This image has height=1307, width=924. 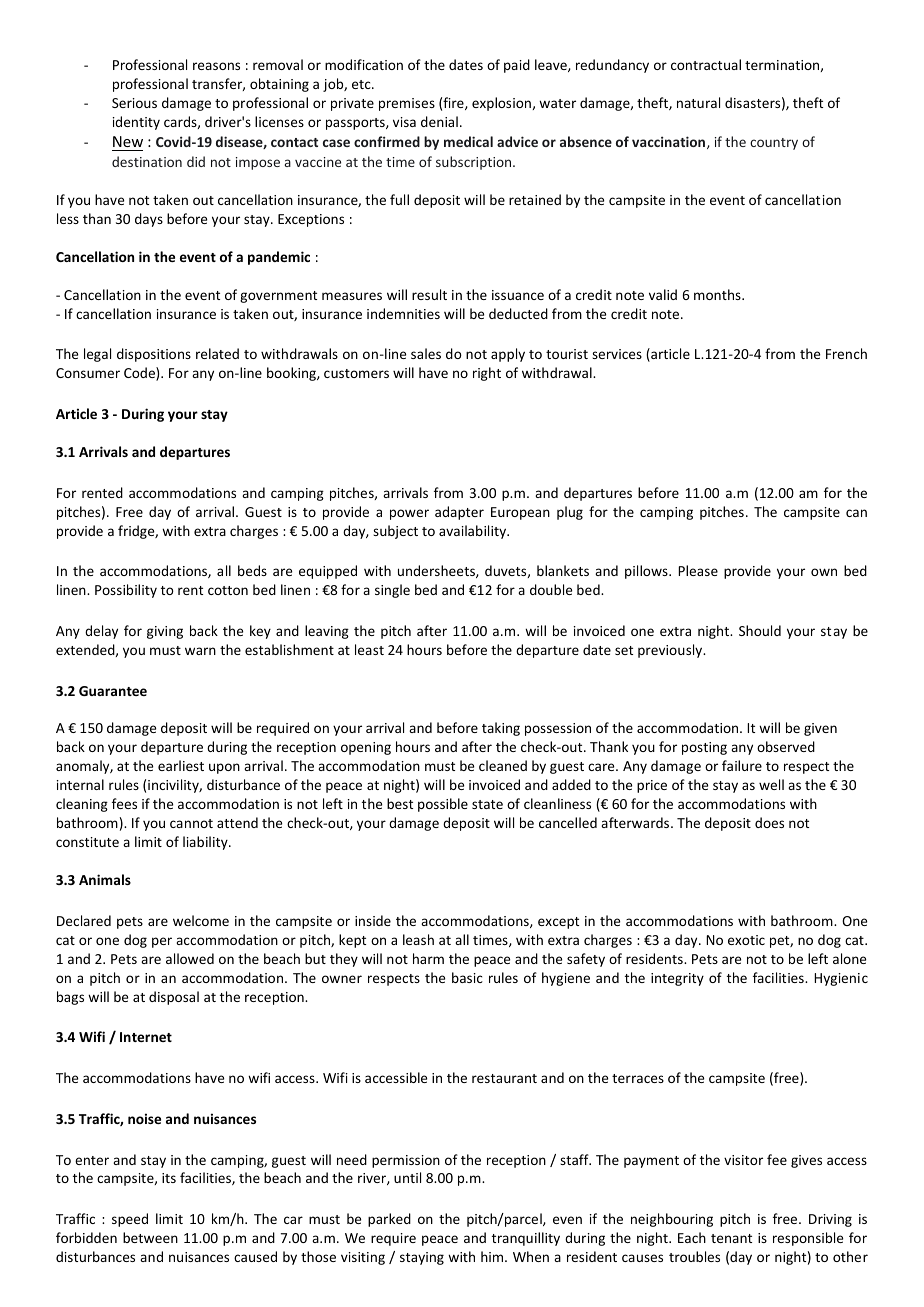 I want to click on giving, so click(x=165, y=632).
